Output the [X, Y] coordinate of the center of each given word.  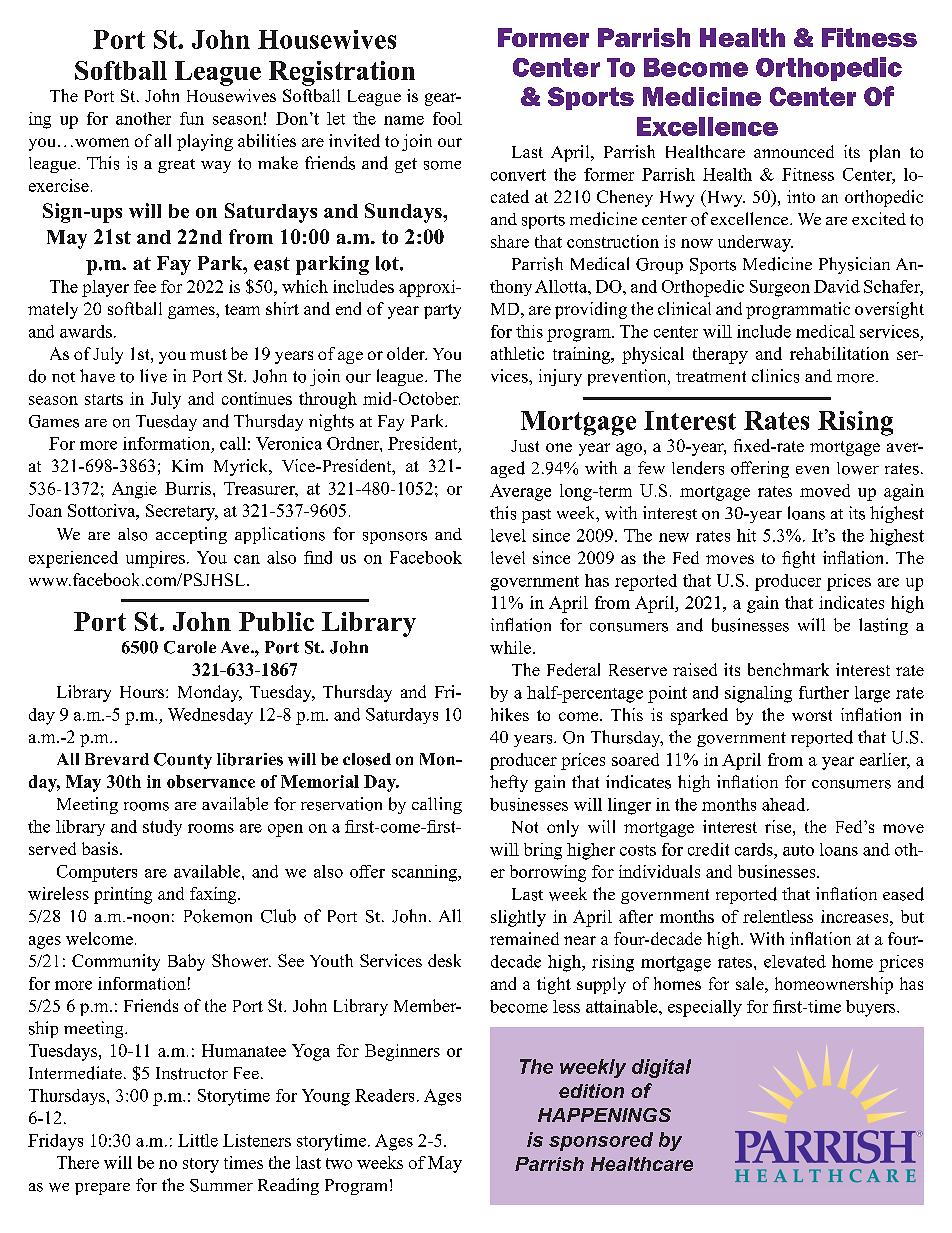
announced [794, 151]
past [536, 516]
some [442, 165]
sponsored [601, 1141]
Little [198, 1140]
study [162, 828]
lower [858, 468]
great [176, 166]
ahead [785, 804]
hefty [509, 783]
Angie [134, 490]
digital [661, 1068]
